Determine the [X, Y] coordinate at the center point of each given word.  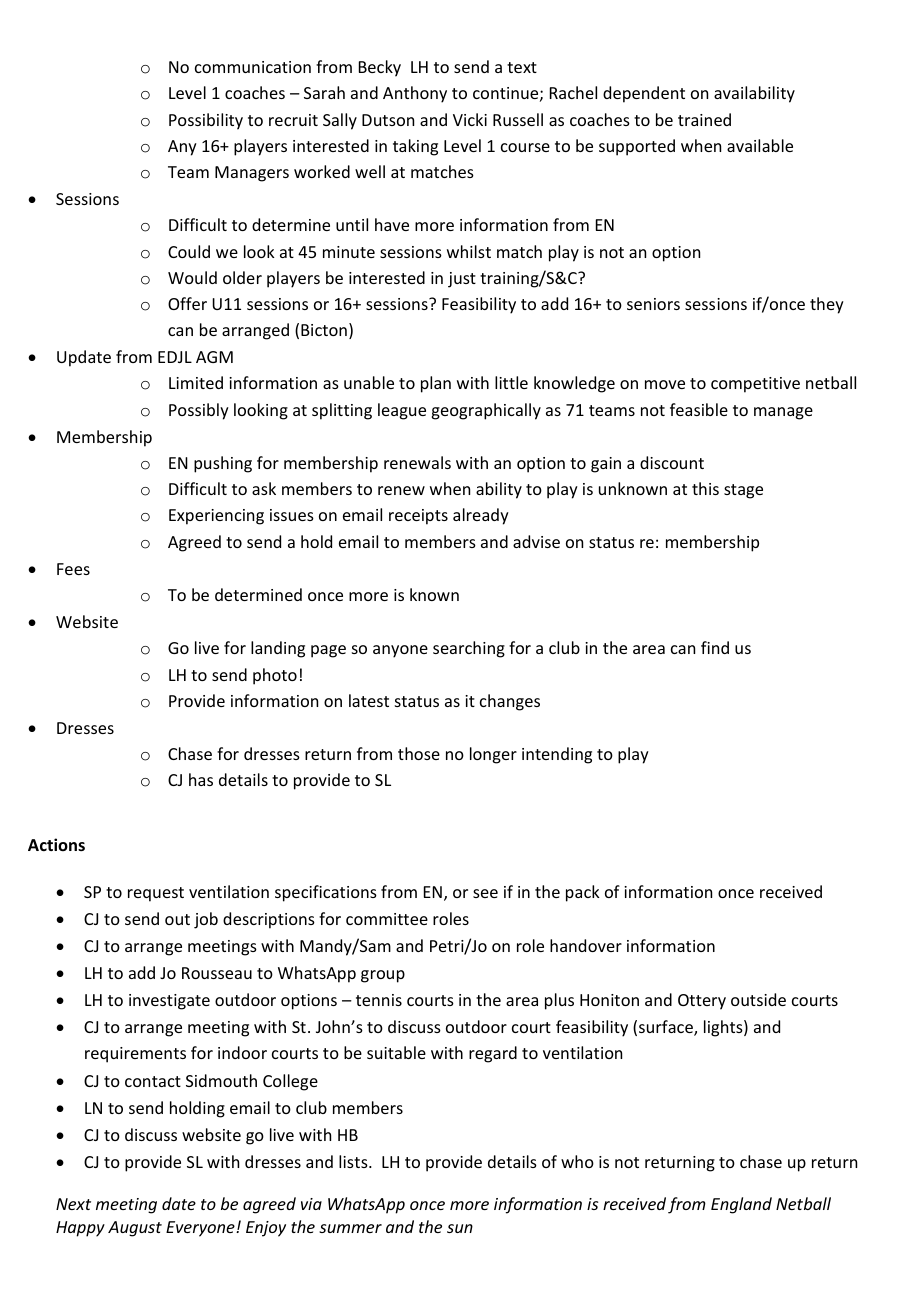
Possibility [206, 121]
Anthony [415, 94]
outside [758, 999]
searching [469, 649]
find [715, 647]
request [156, 894]
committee [387, 919]
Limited [196, 382]
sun [460, 1228]
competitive [755, 385]
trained [704, 119]
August [135, 1229]
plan [436, 384]
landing [278, 649]
